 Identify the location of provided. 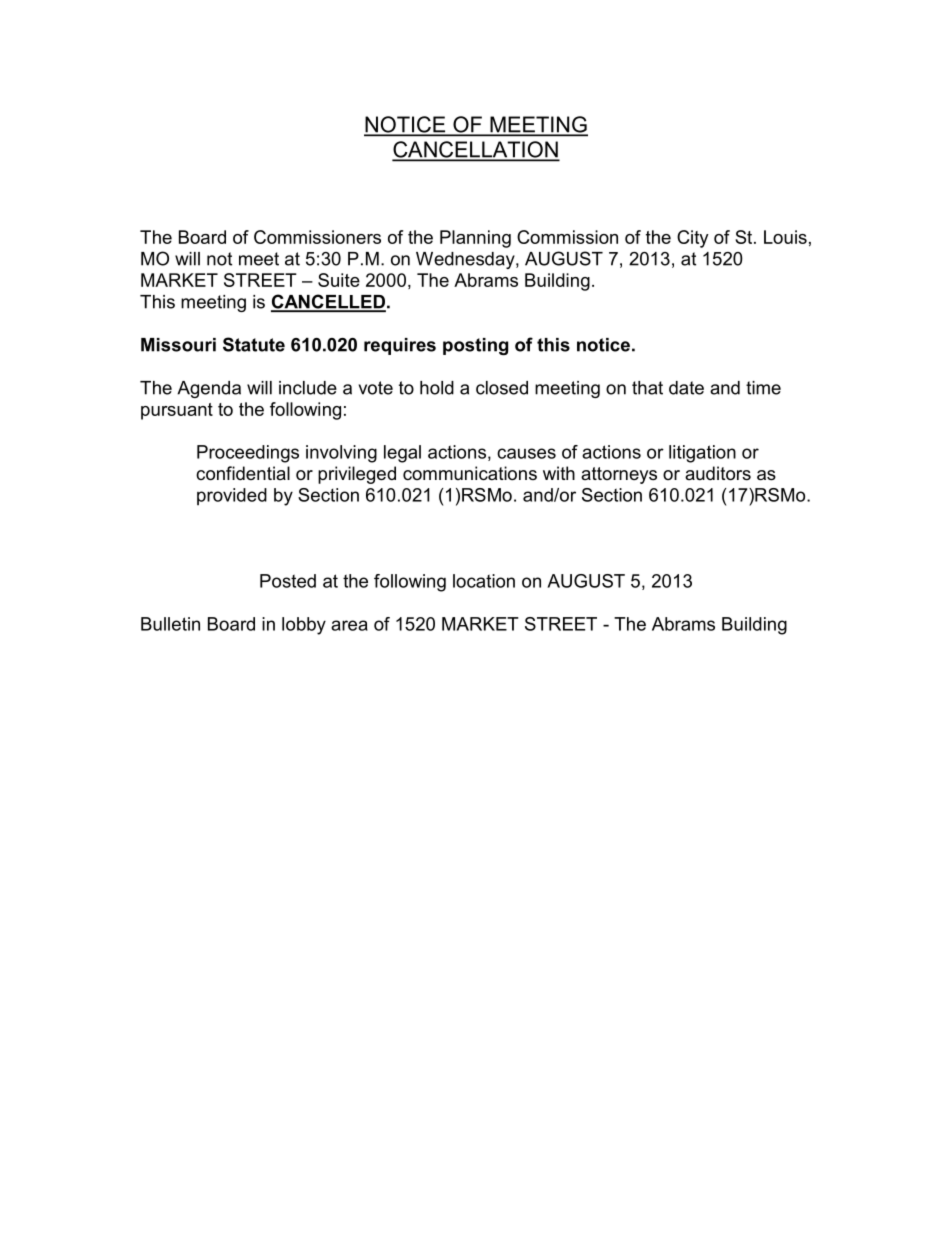
(232, 496).
